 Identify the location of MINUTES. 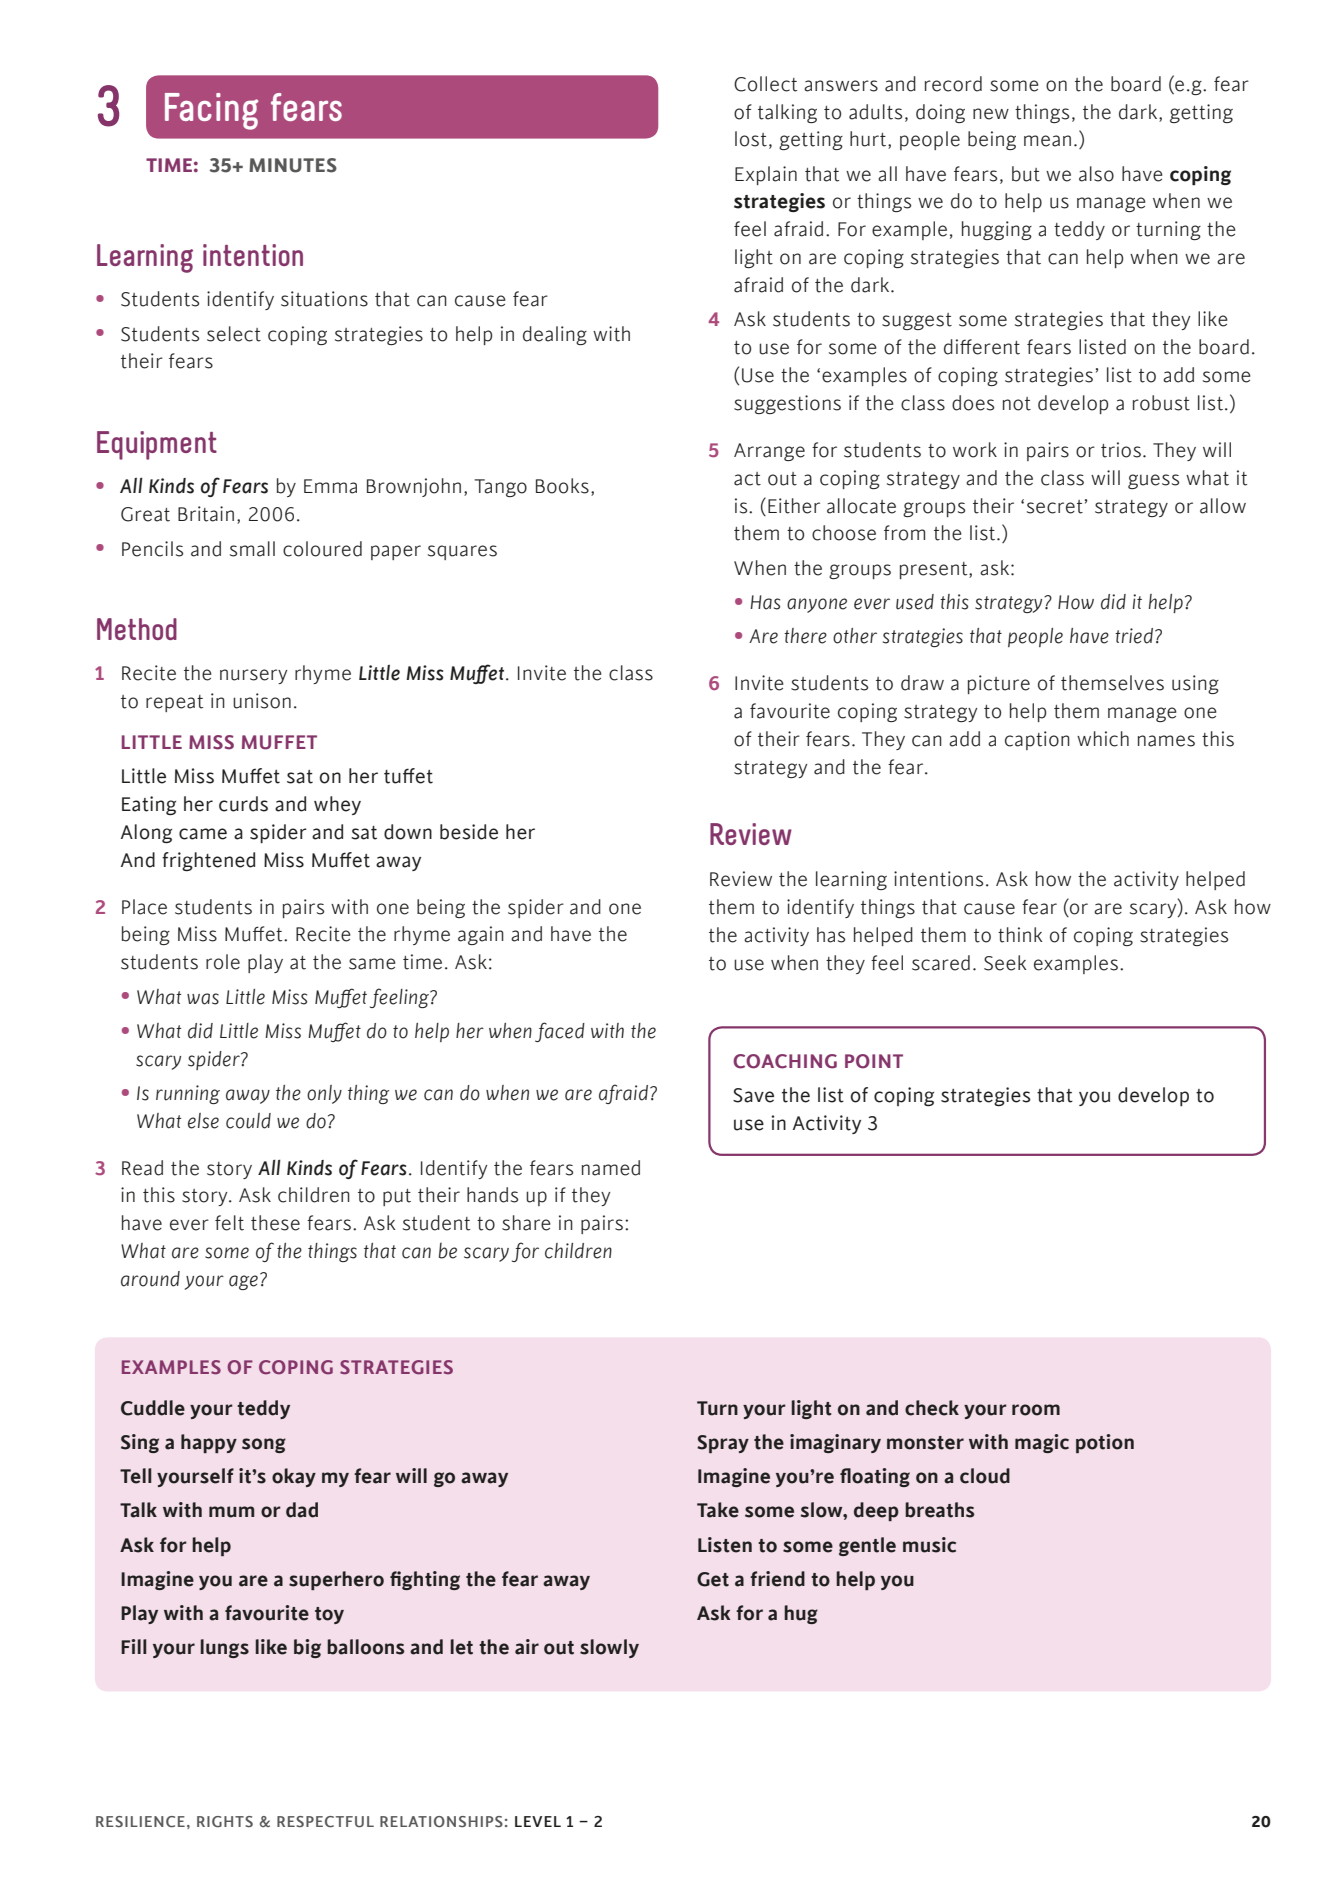
(293, 165).
